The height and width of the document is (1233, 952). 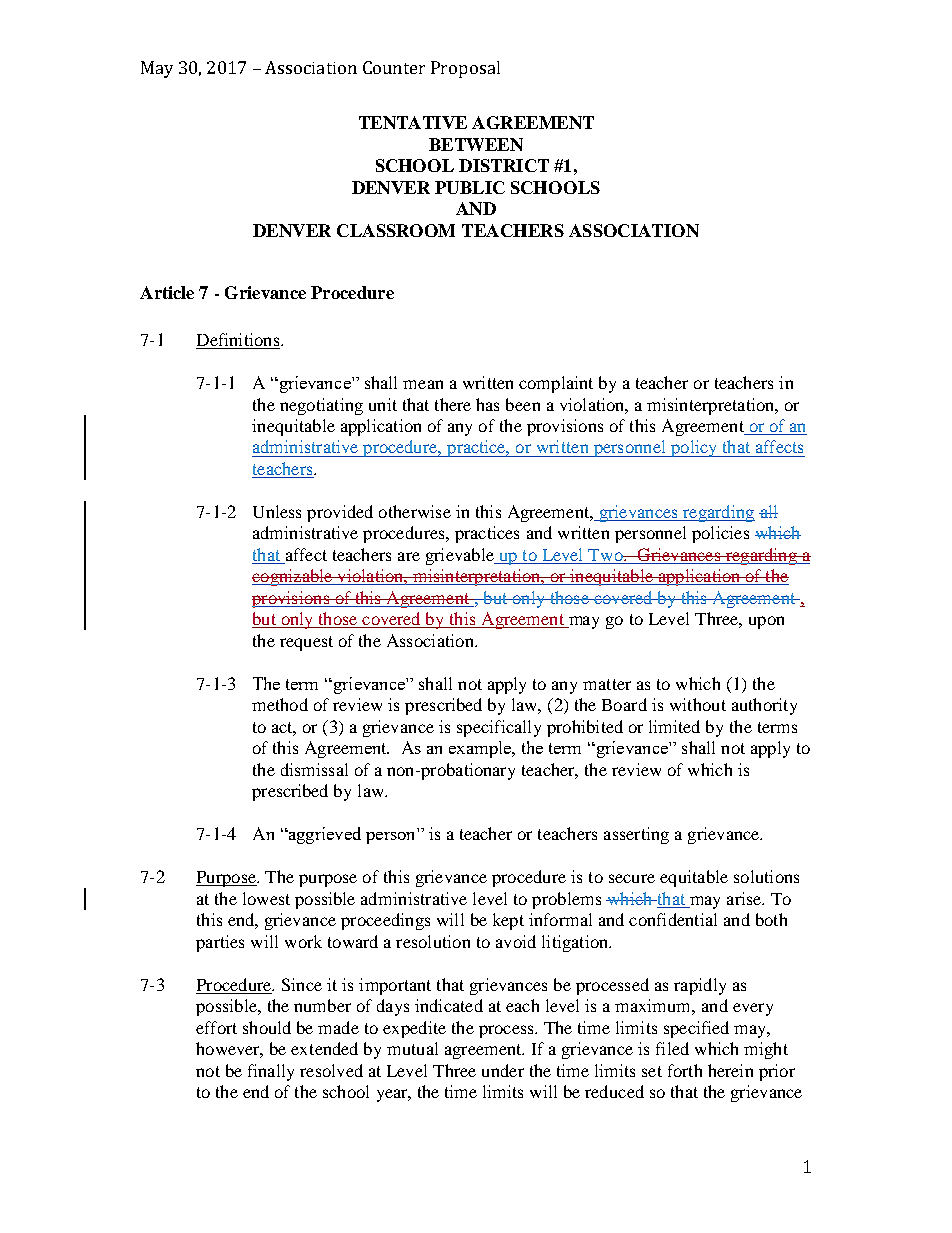 I want to click on forth, so click(x=685, y=1070).
